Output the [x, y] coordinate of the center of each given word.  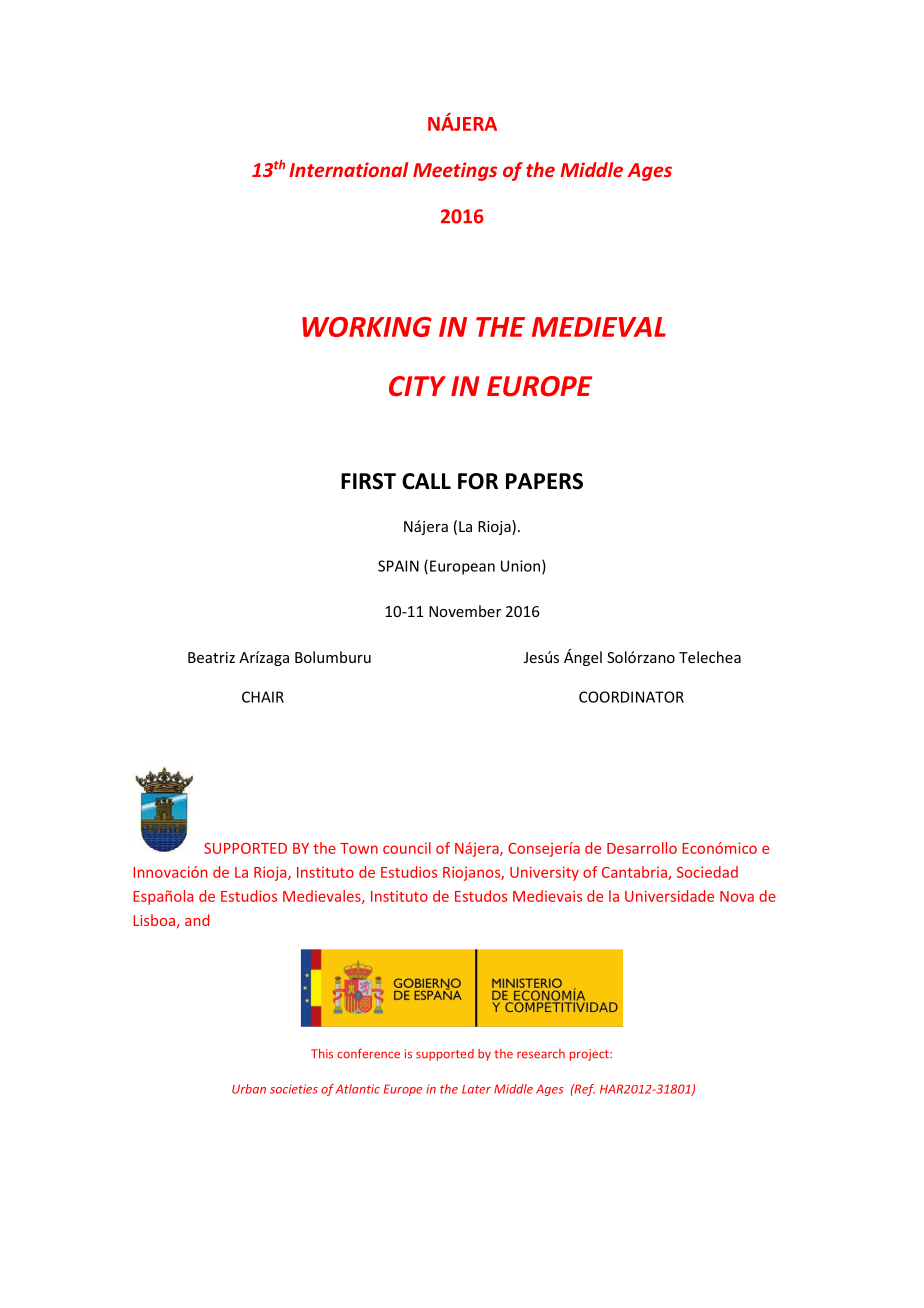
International [348, 169]
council [407, 848]
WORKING [367, 327]
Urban [249, 1089]
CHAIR [263, 697]
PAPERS [544, 481]
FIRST [368, 481]
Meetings [455, 171]
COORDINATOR [631, 697]
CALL [426, 481]
